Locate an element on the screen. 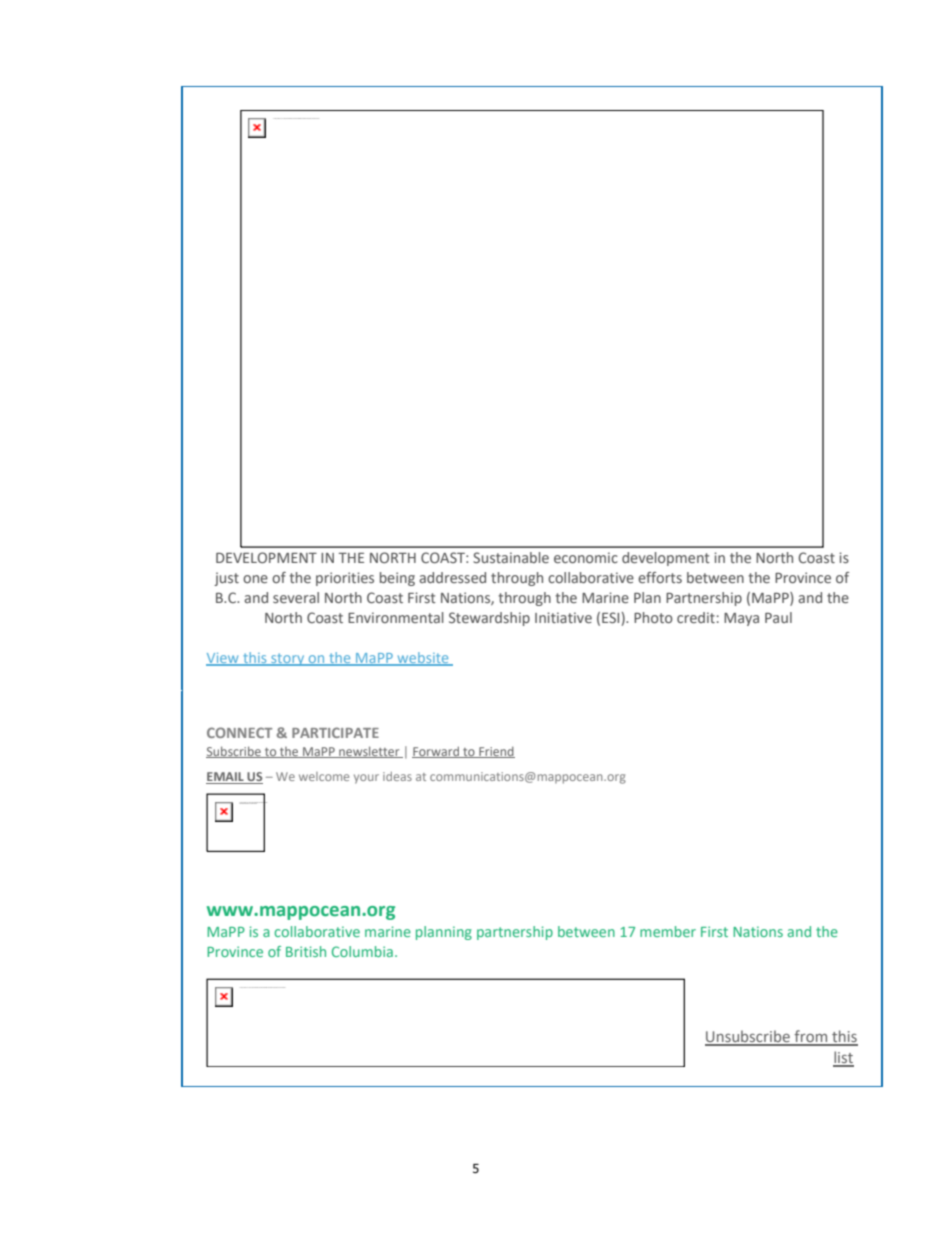 Image resolution: width=952 pixels, height=1233 pixels. Friend is located at coordinates (496, 752).
